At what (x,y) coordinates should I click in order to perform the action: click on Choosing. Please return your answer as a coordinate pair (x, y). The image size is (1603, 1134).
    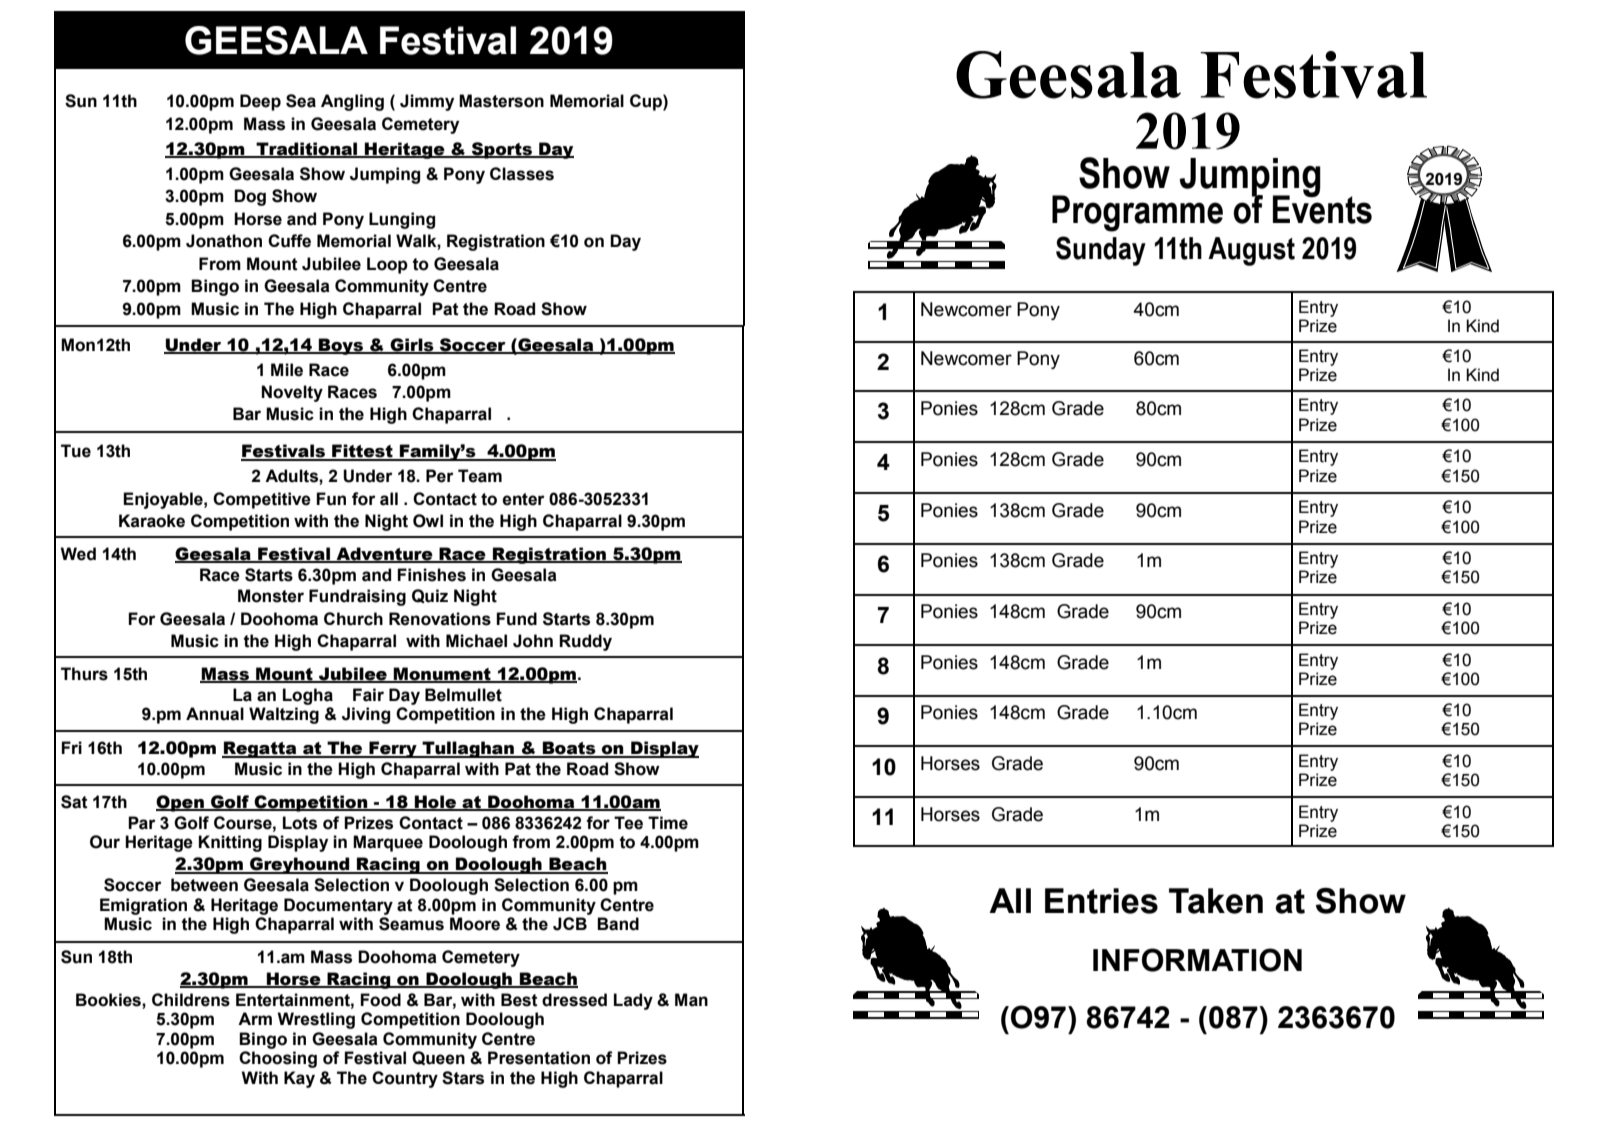
    Looking at the image, I should click on (278, 1059).
